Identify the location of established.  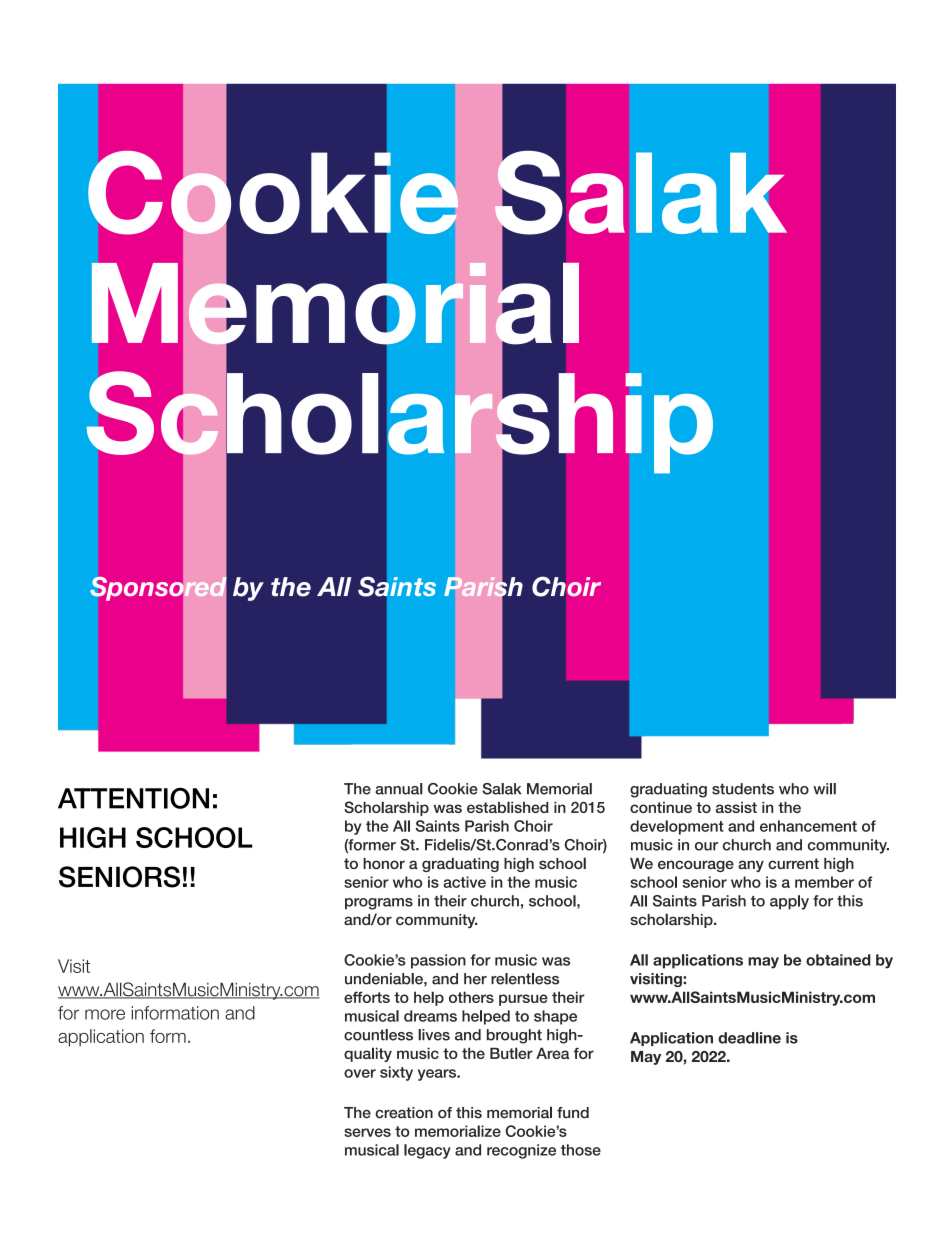
(508, 807).
